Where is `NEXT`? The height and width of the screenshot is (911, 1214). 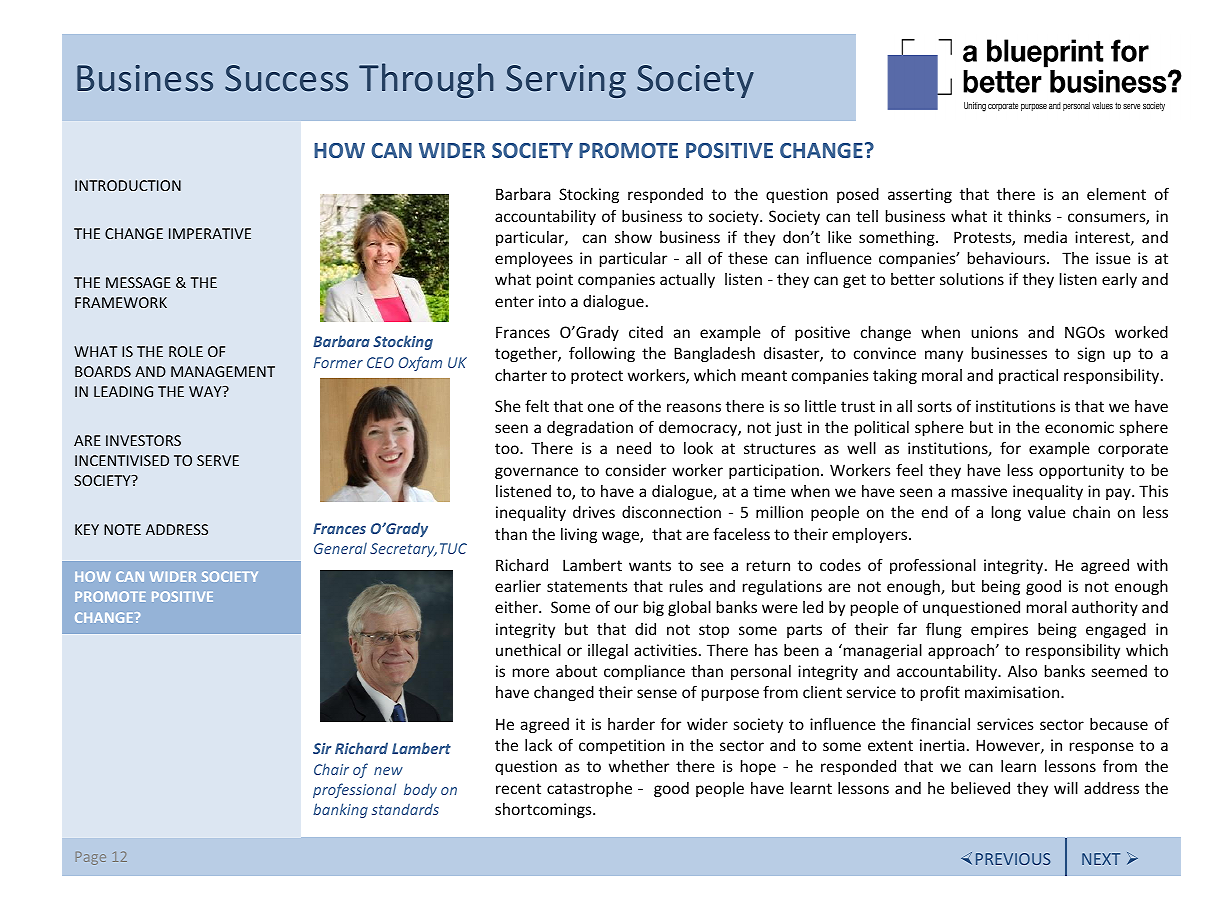 NEXT is located at coordinates (1101, 859).
